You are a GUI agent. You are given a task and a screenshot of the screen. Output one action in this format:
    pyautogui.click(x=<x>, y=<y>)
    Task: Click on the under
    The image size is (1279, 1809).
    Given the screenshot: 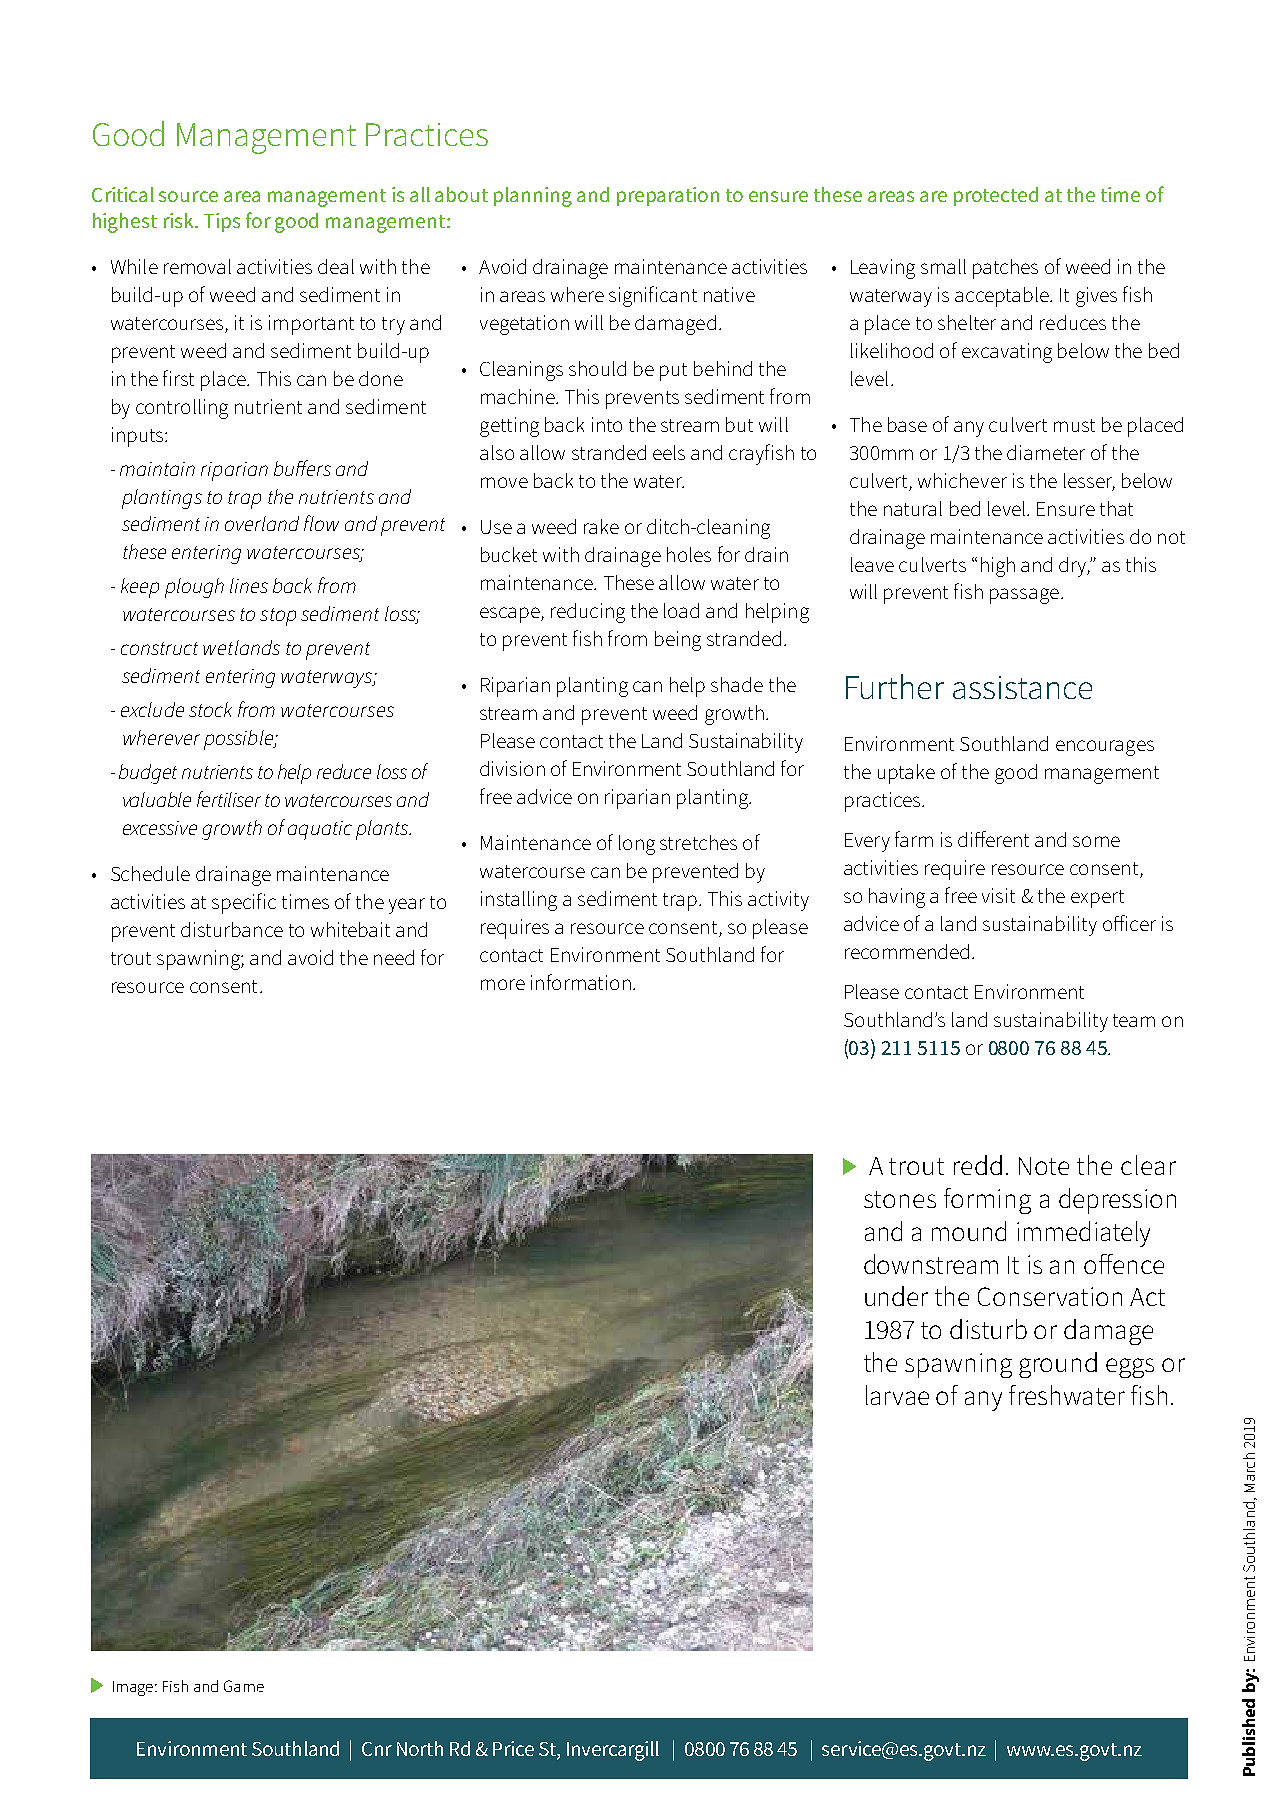 What is the action you would take?
    pyautogui.click(x=896, y=1296)
